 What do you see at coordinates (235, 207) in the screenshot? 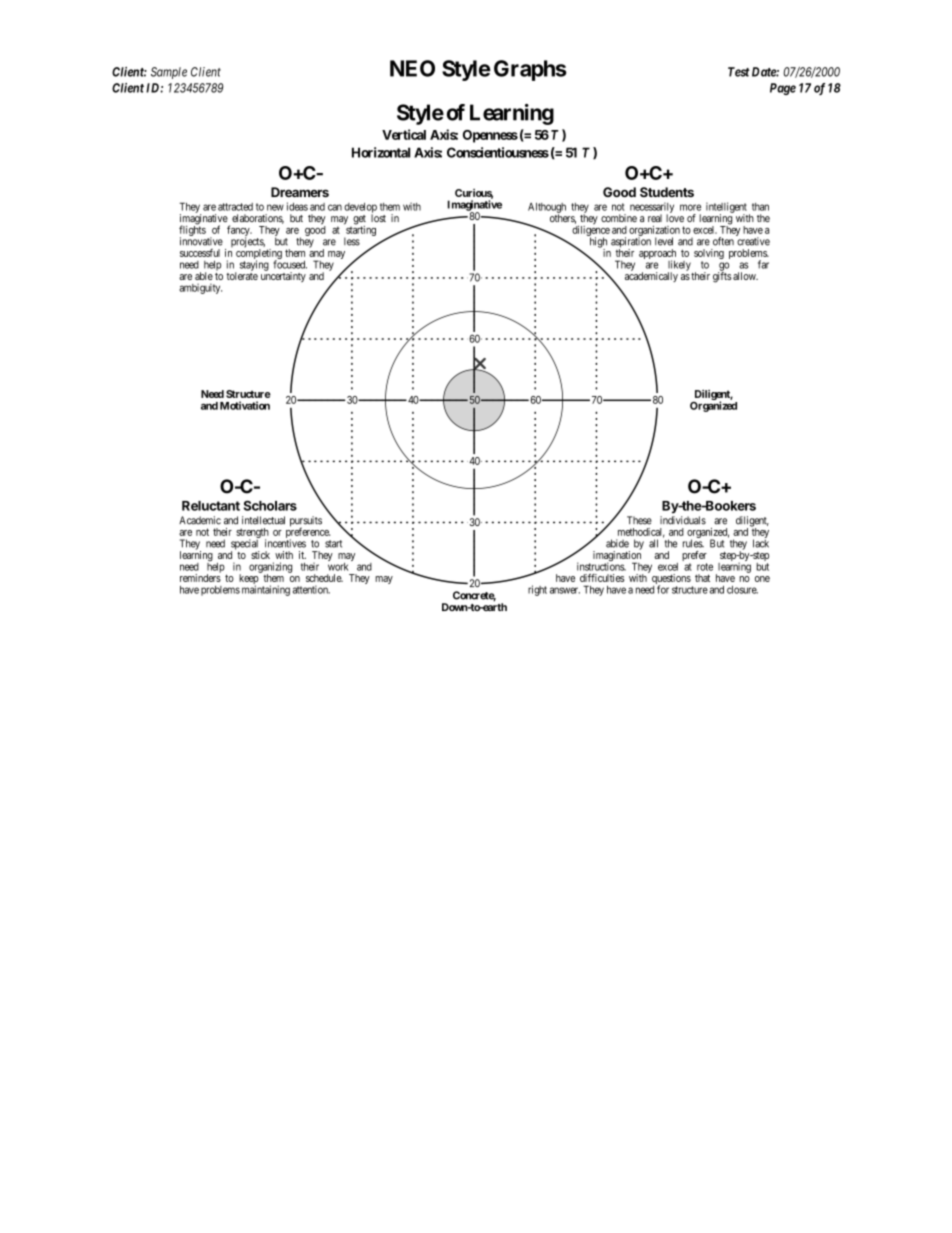
I see `attracted` at bounding box center [235, 207].
